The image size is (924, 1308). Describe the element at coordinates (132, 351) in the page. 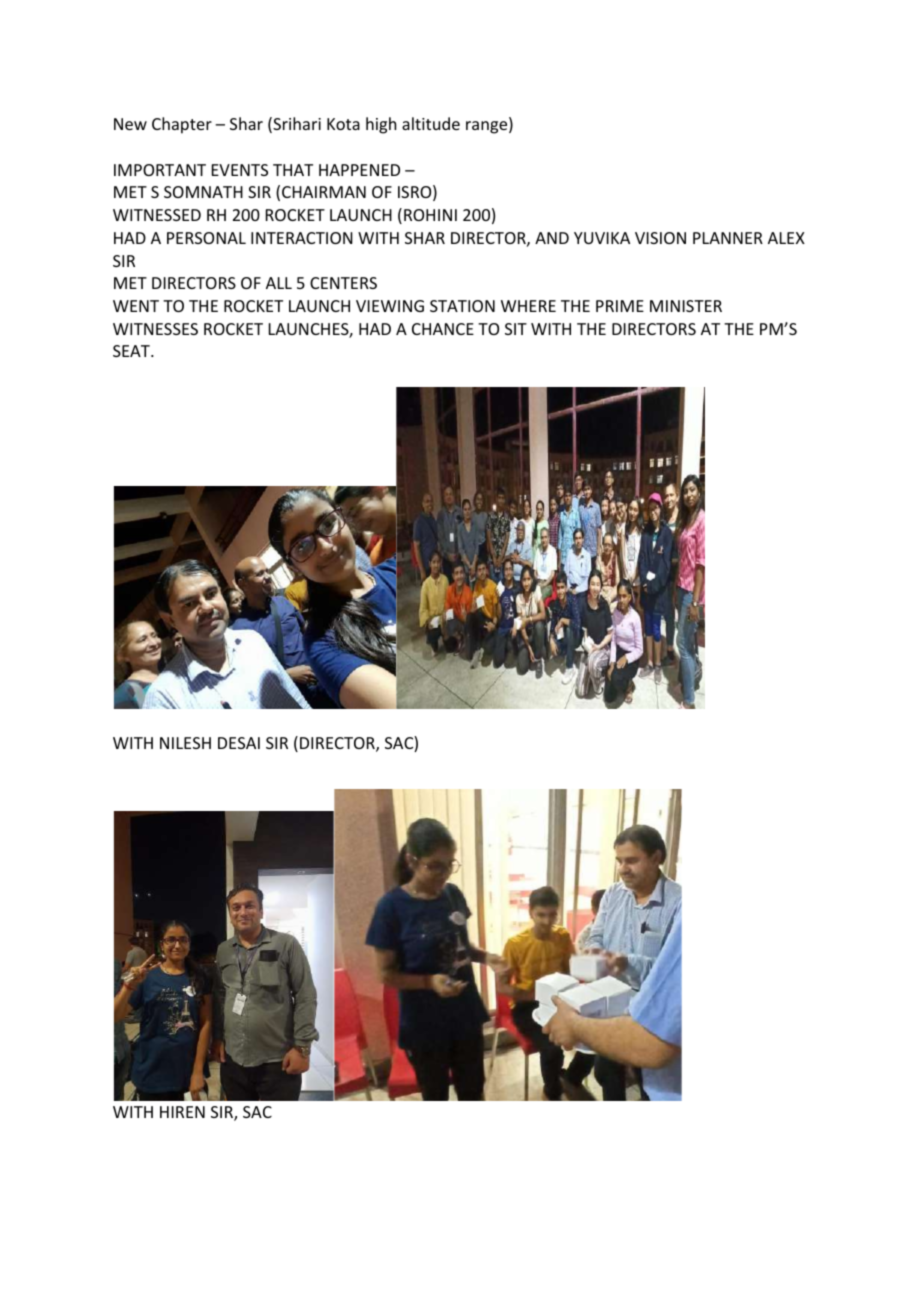

I see `SEAT` at that location.
